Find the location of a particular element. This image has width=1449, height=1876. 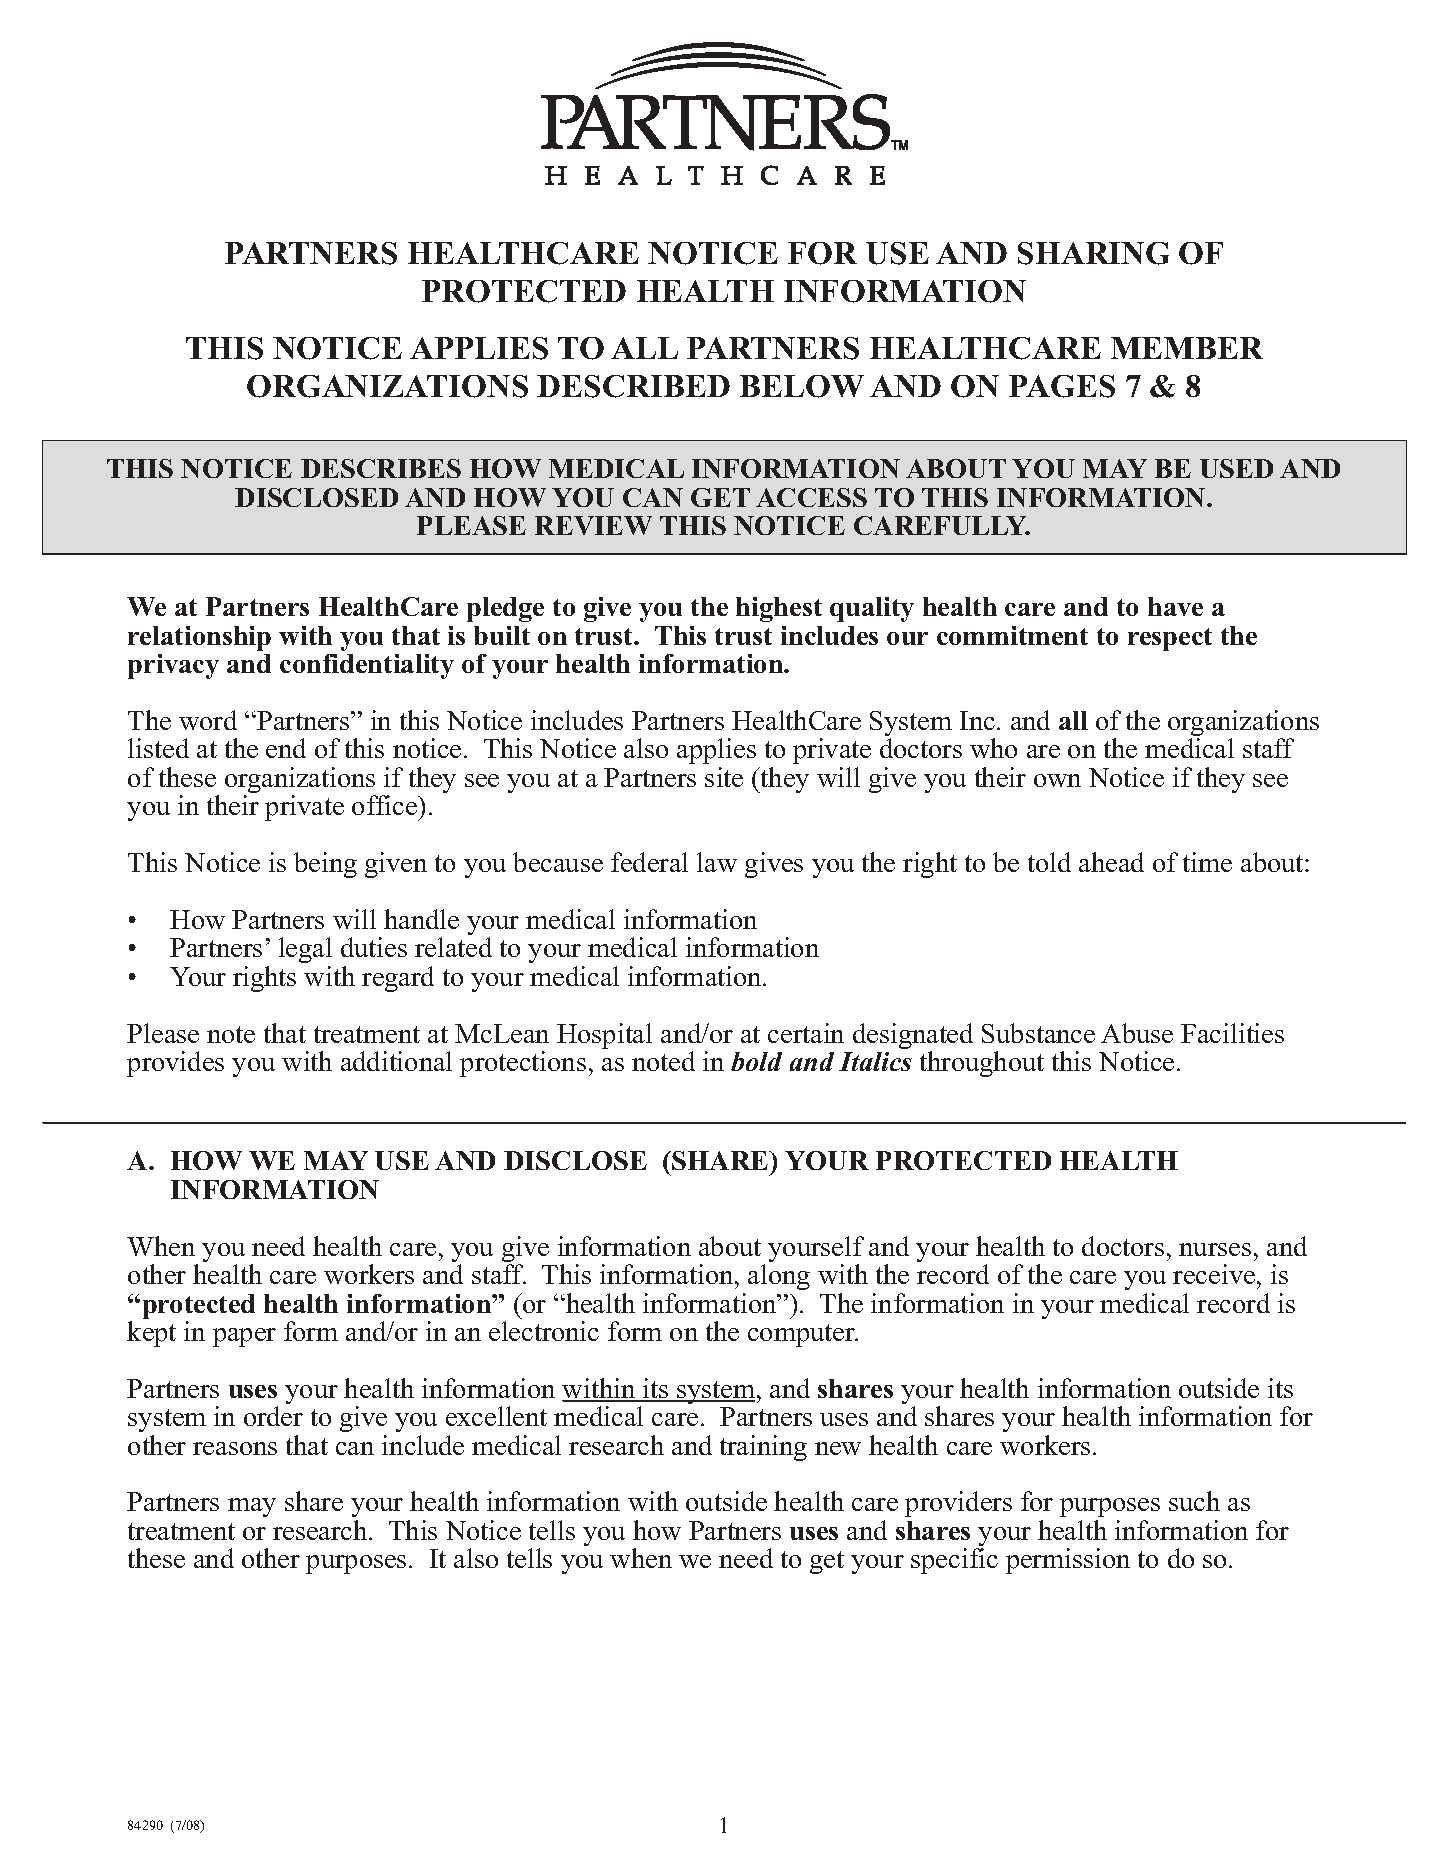

end is located at coordinates (286, 748).
